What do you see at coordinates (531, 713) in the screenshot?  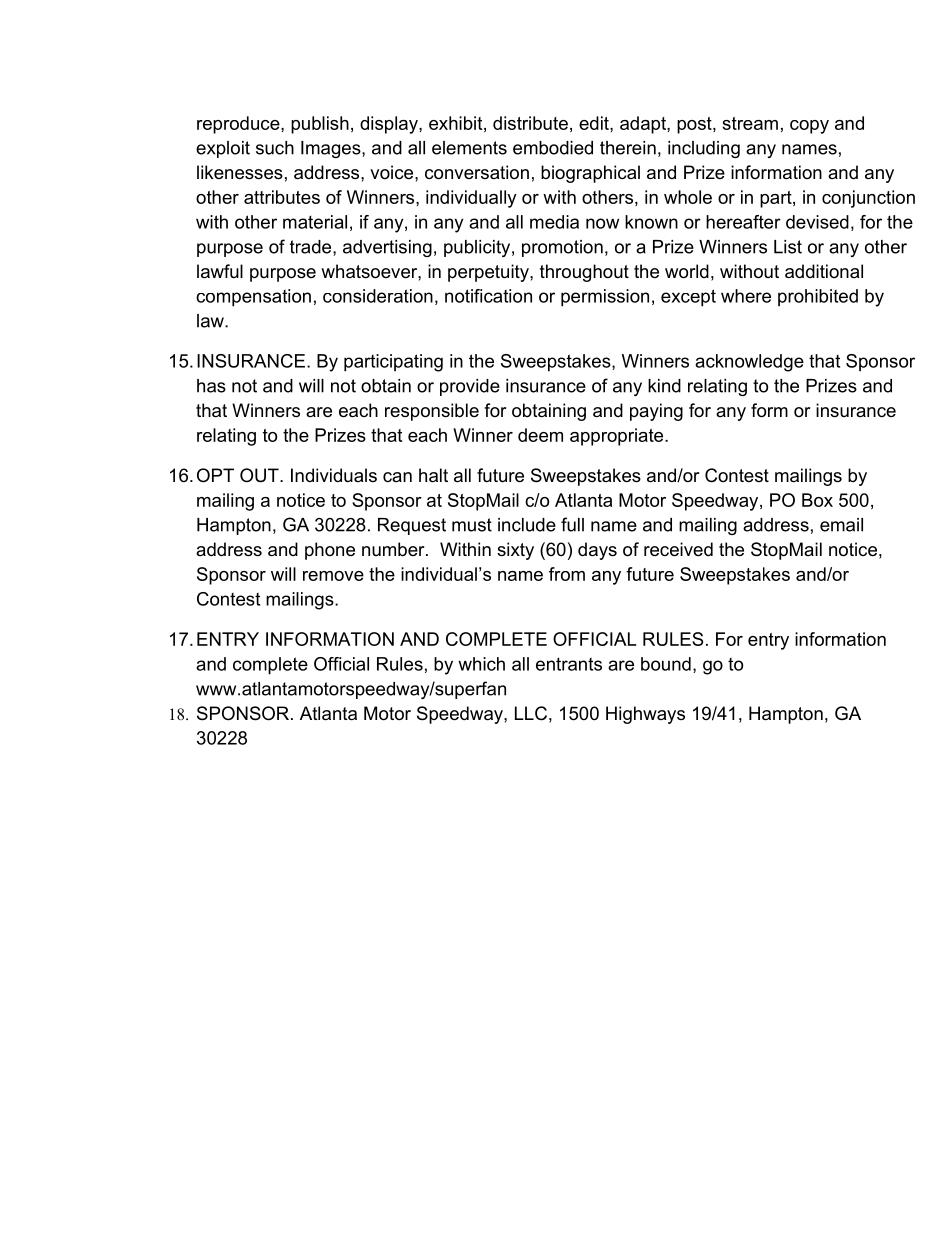 I see `LLC` at bounding box center [531, 713].
